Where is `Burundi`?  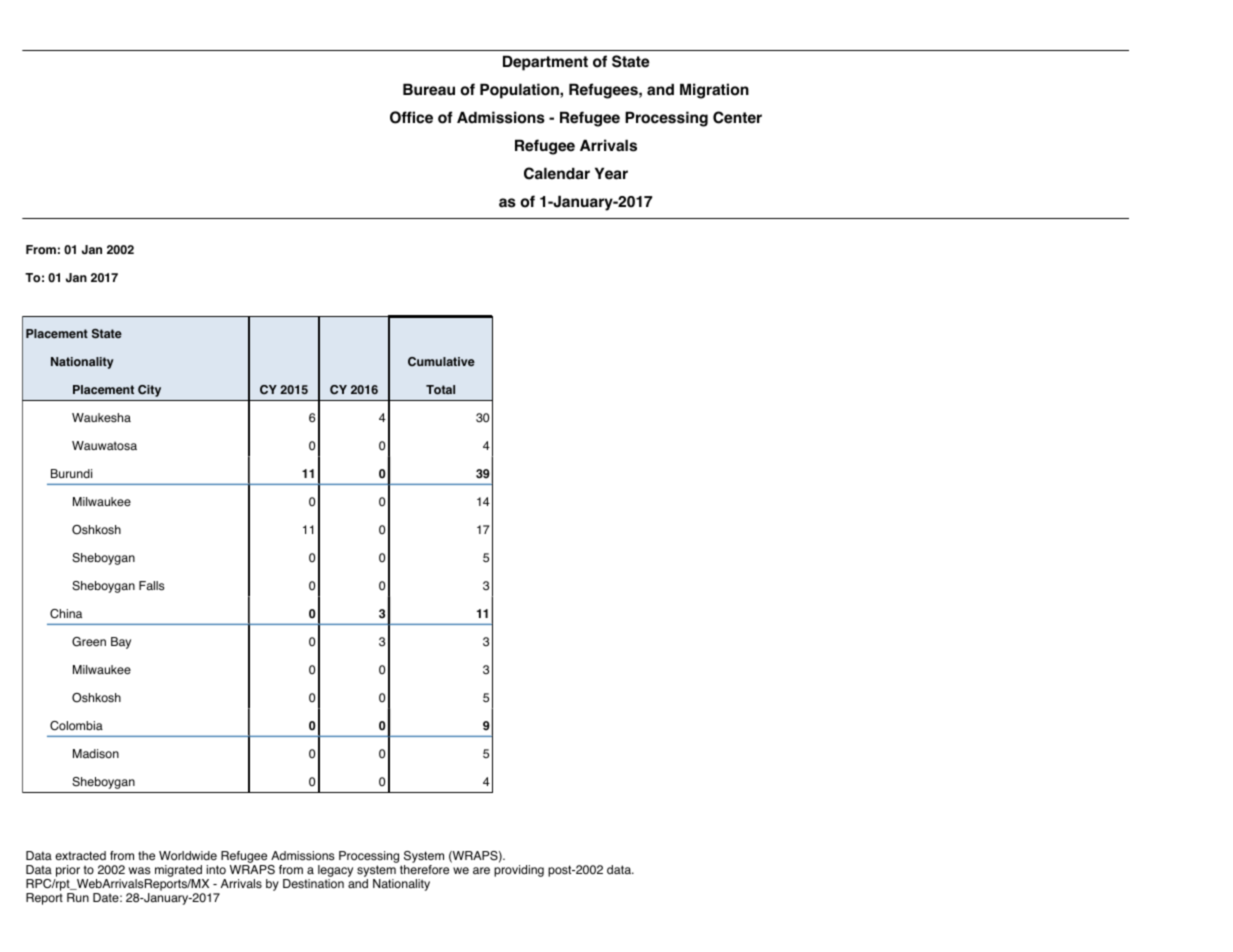
Burundi is located at coordinates (71, 474).
